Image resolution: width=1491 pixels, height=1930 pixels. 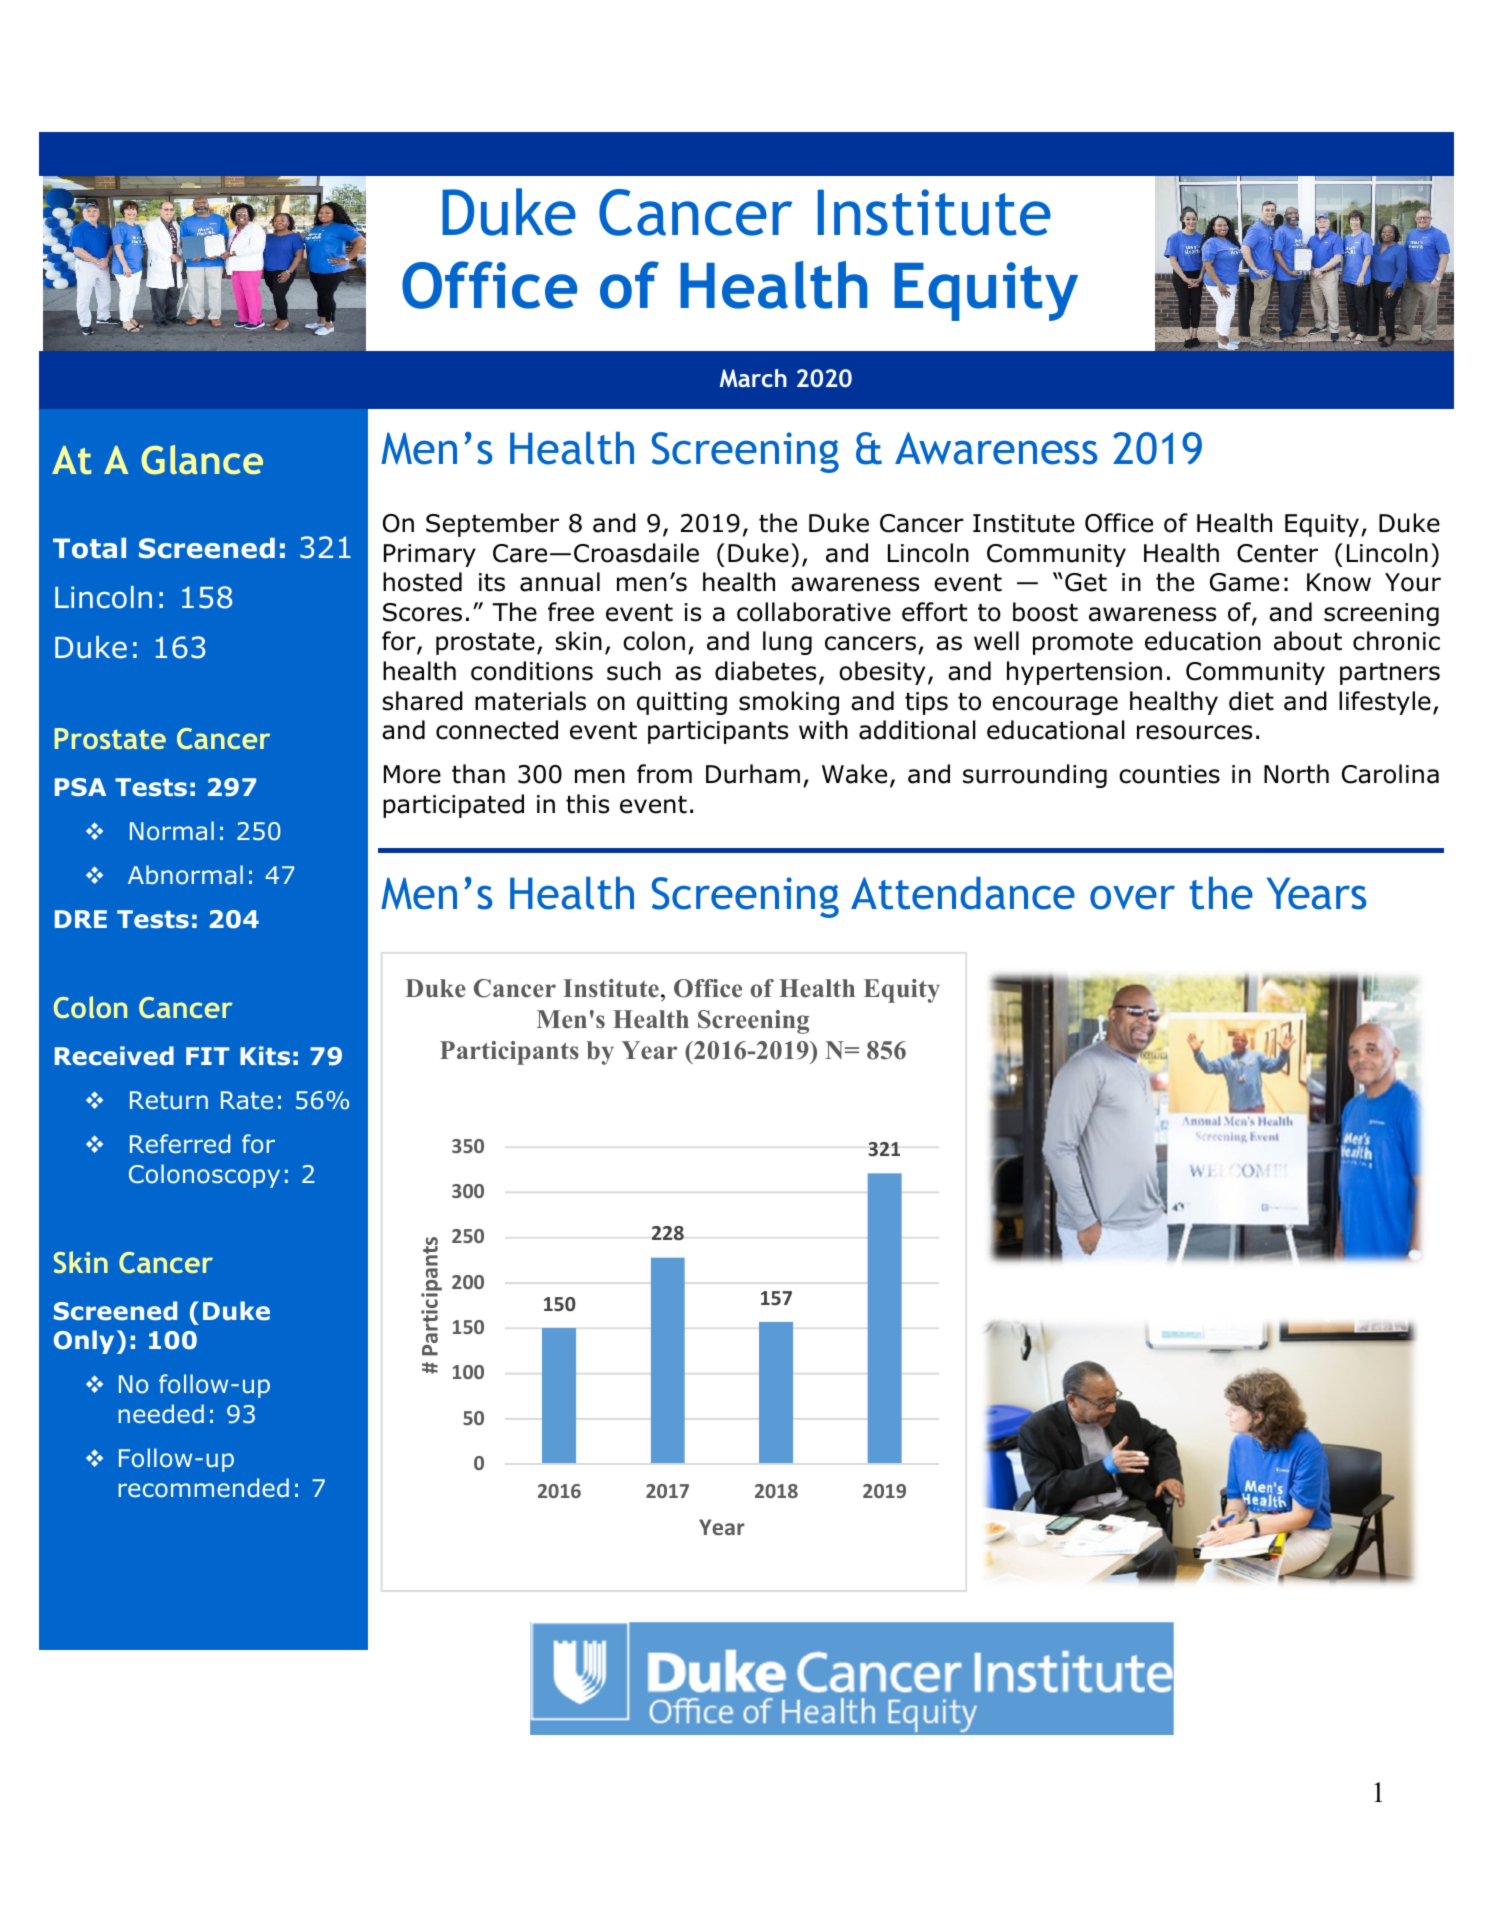 I want to click on needed, so click(x=161, y=1414).
